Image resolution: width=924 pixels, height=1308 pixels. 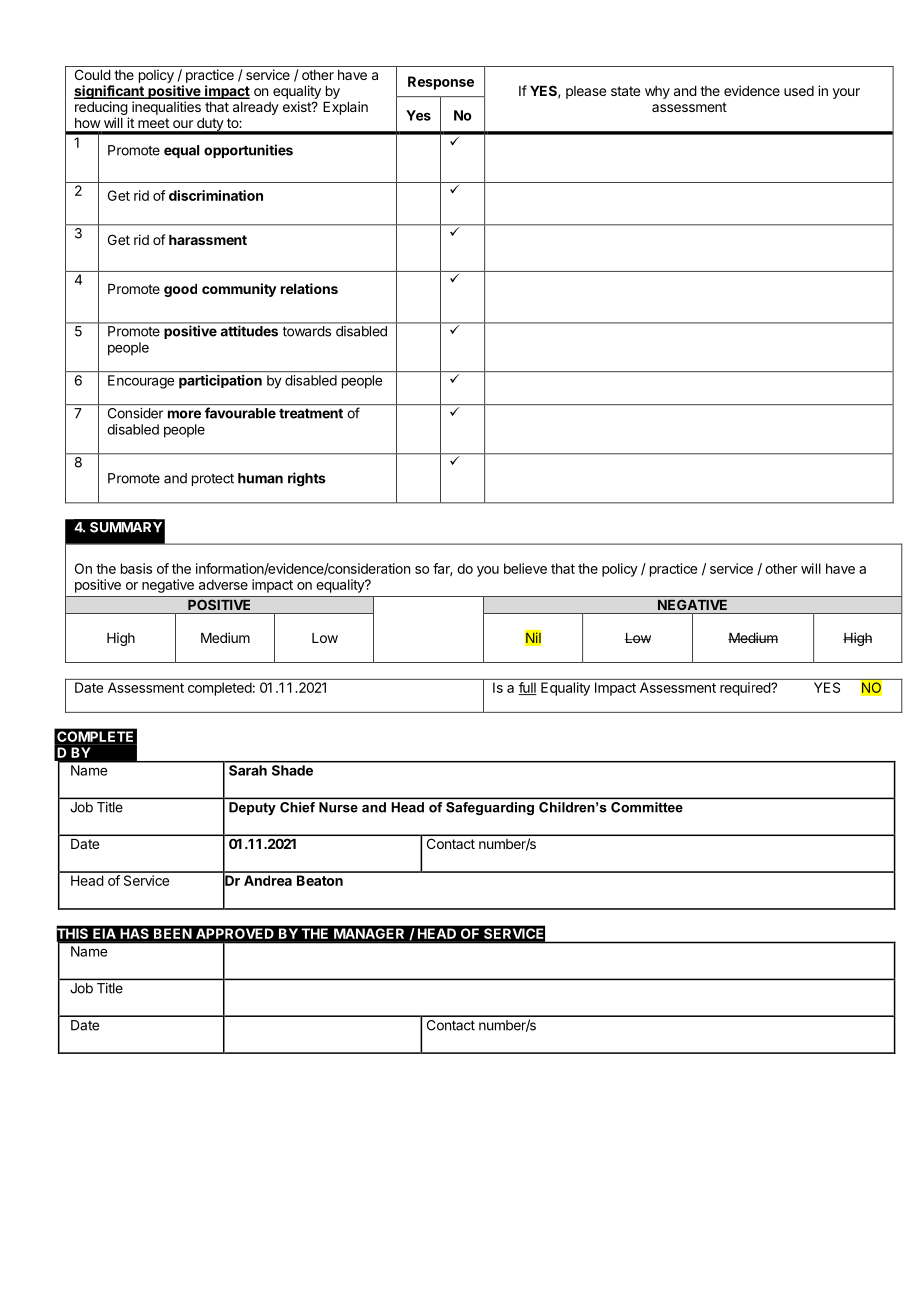 I want to click on attitudes, so click(x=249, y=331).
